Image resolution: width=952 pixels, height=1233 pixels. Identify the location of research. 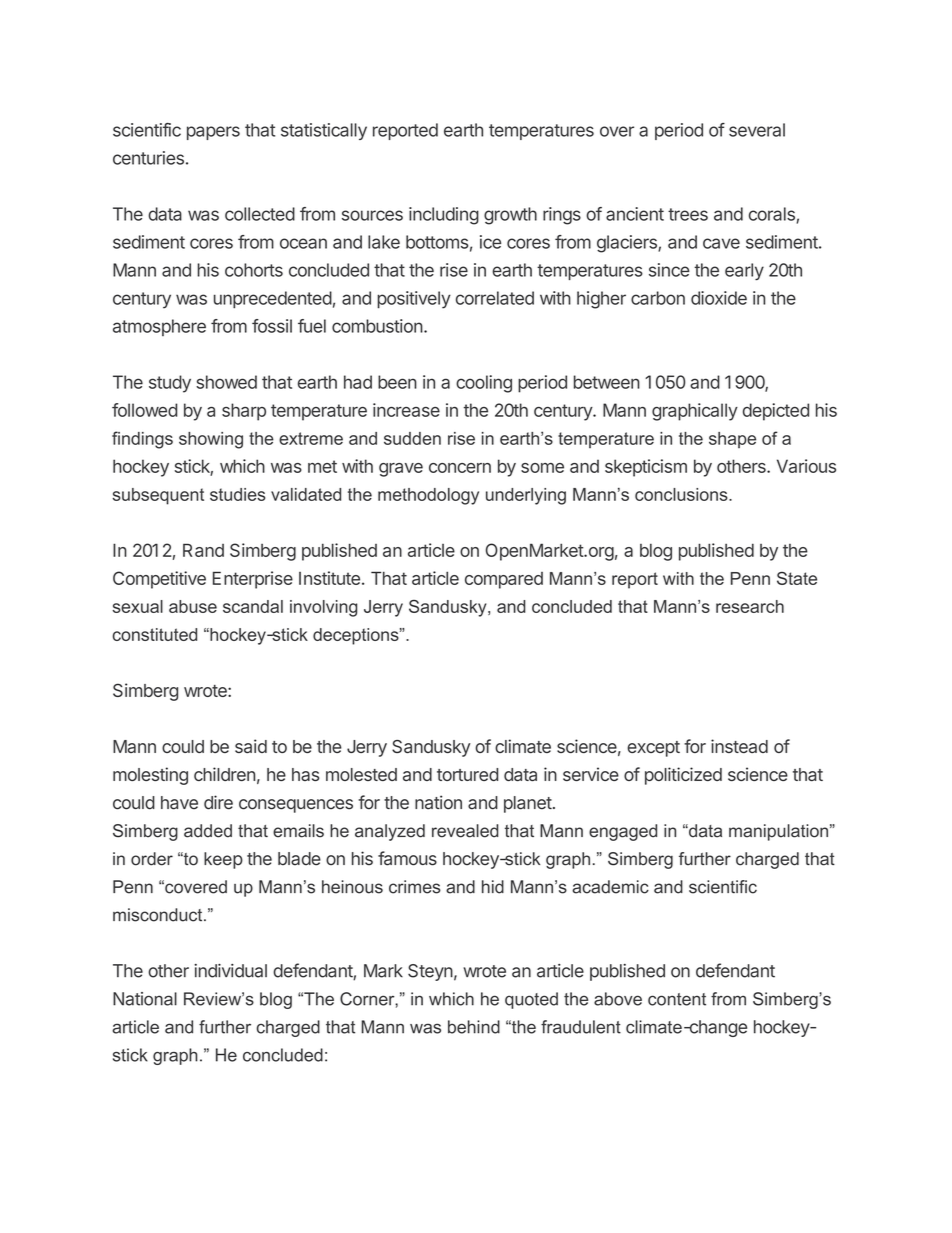
(750, 606).
